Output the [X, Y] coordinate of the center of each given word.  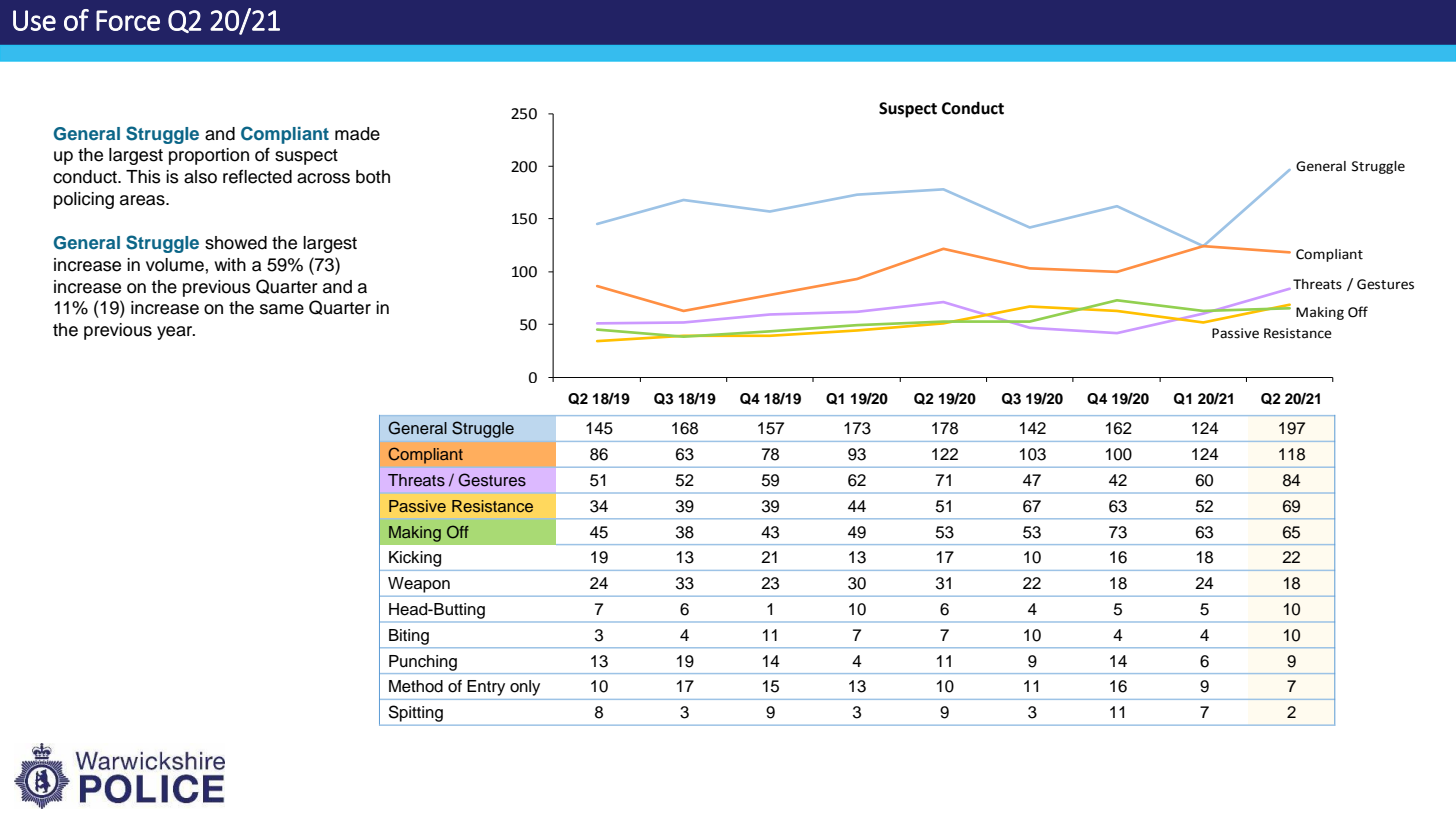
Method [416, 686]
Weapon [419, 585]
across [323, 178]
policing [84, 200]
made [357, 134]
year [176, 333]
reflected [257, 176]
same [282, 309]
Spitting [416, 713]
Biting [409, 637]
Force [128, 20]
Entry [486, 688]
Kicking [415, 559]
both [373, 177]
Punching [423, 663]
